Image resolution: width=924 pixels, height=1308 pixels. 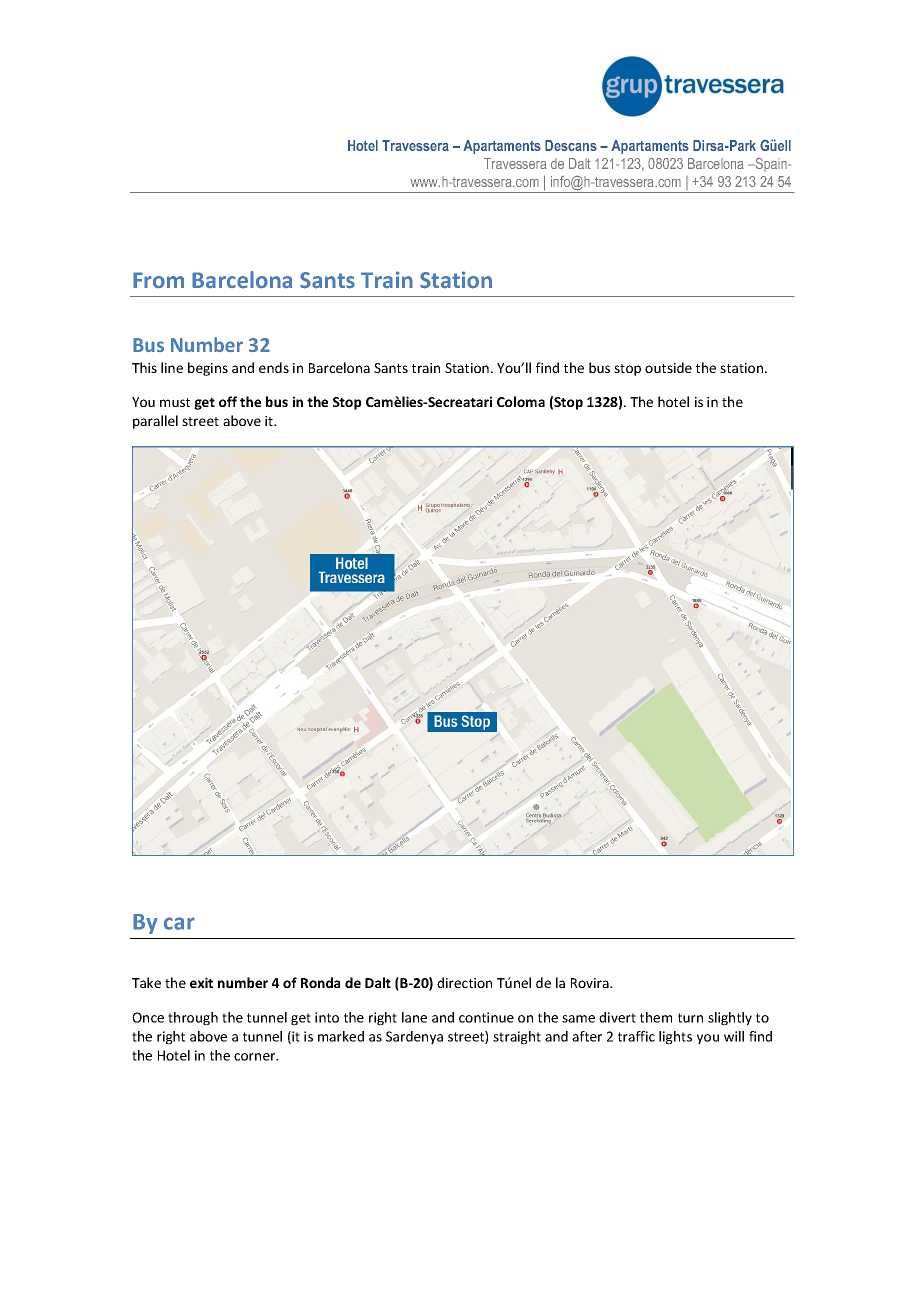 What do you see at coordinates (668, 367) in the screenshot?
I see `outside` at bounding box center [668, 367].
